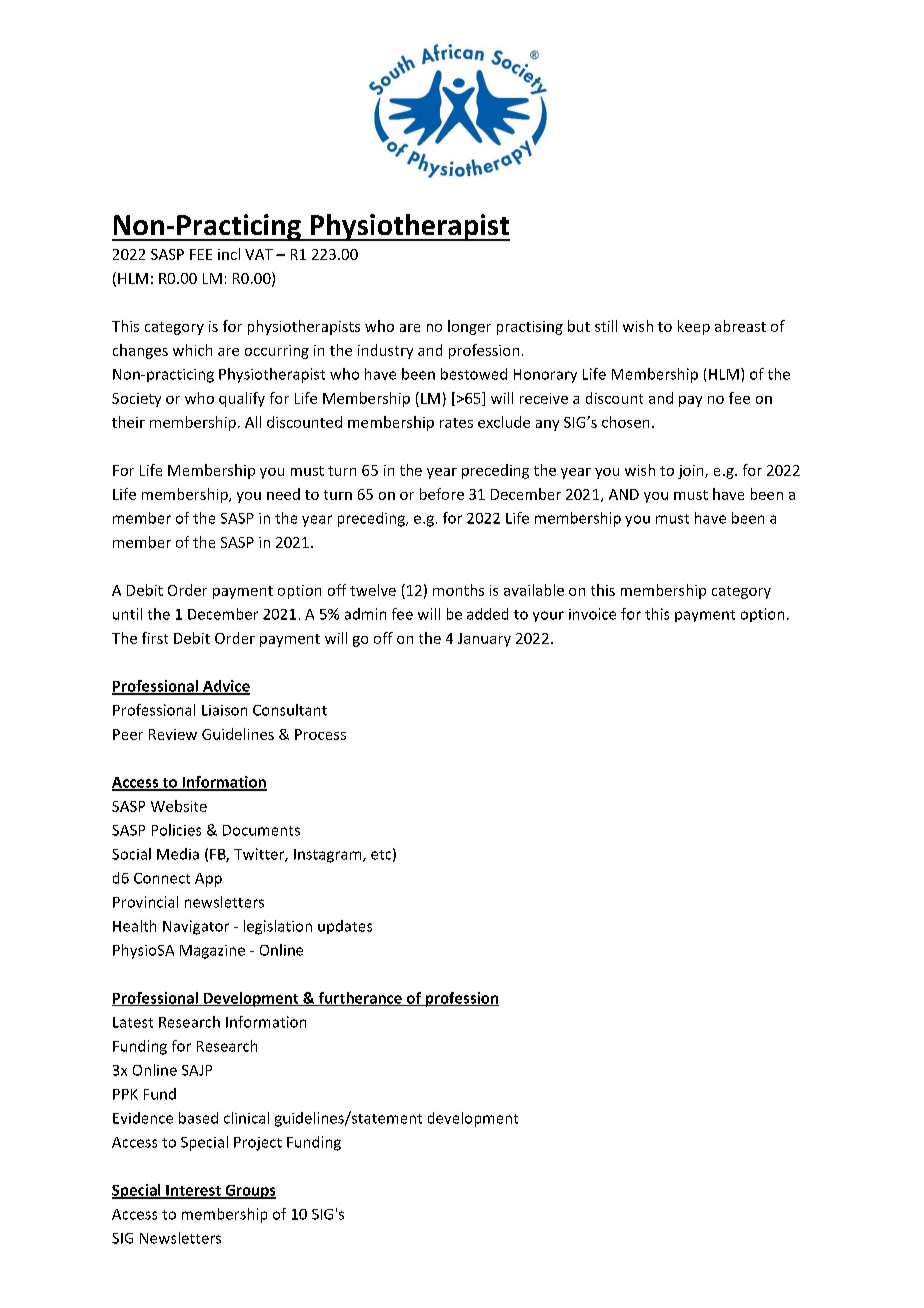  I want to click on Project, so click(258, 1144).
